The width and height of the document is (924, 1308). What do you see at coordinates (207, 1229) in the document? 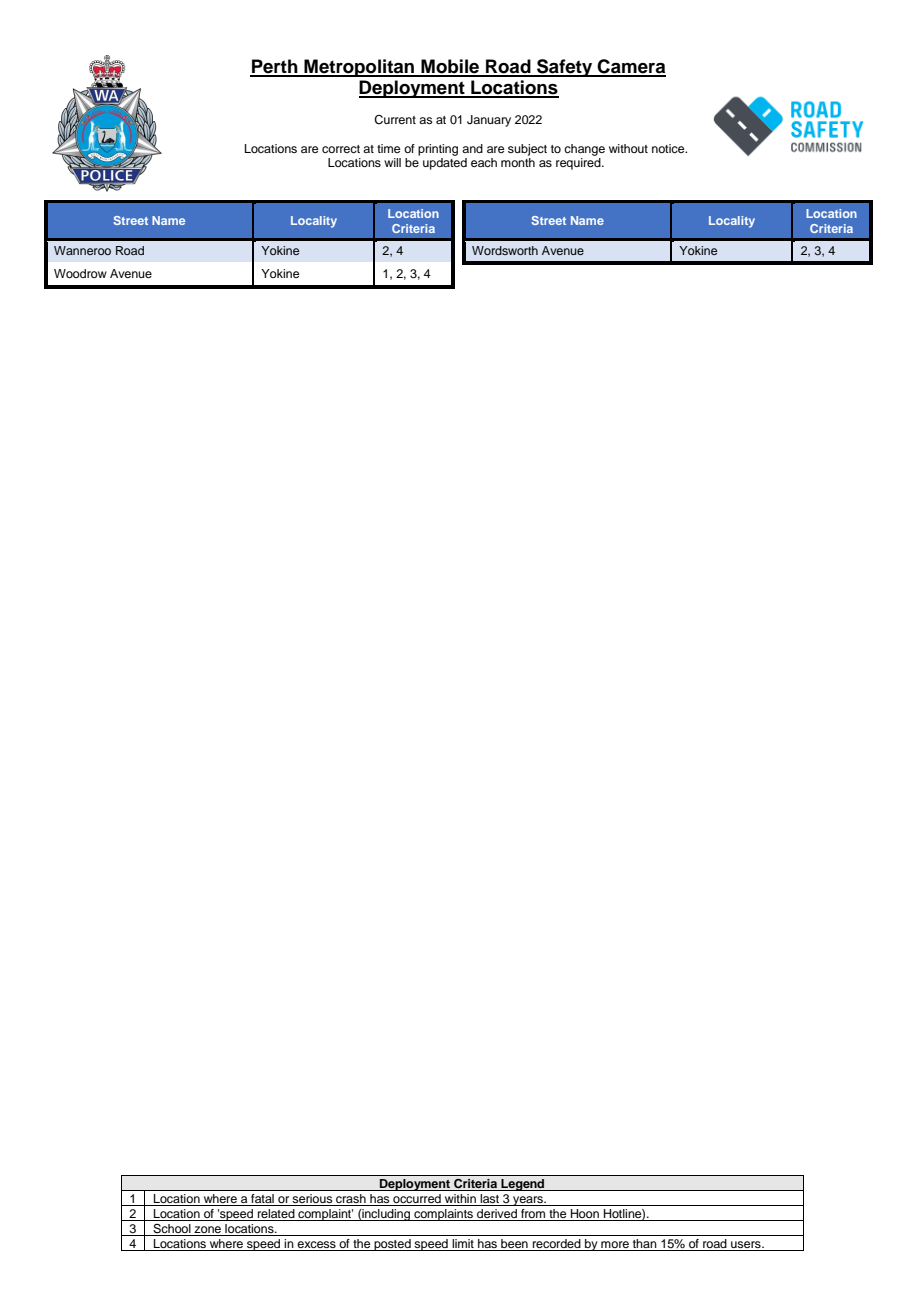
I see `zone` at bounding box center [207, 1229].
